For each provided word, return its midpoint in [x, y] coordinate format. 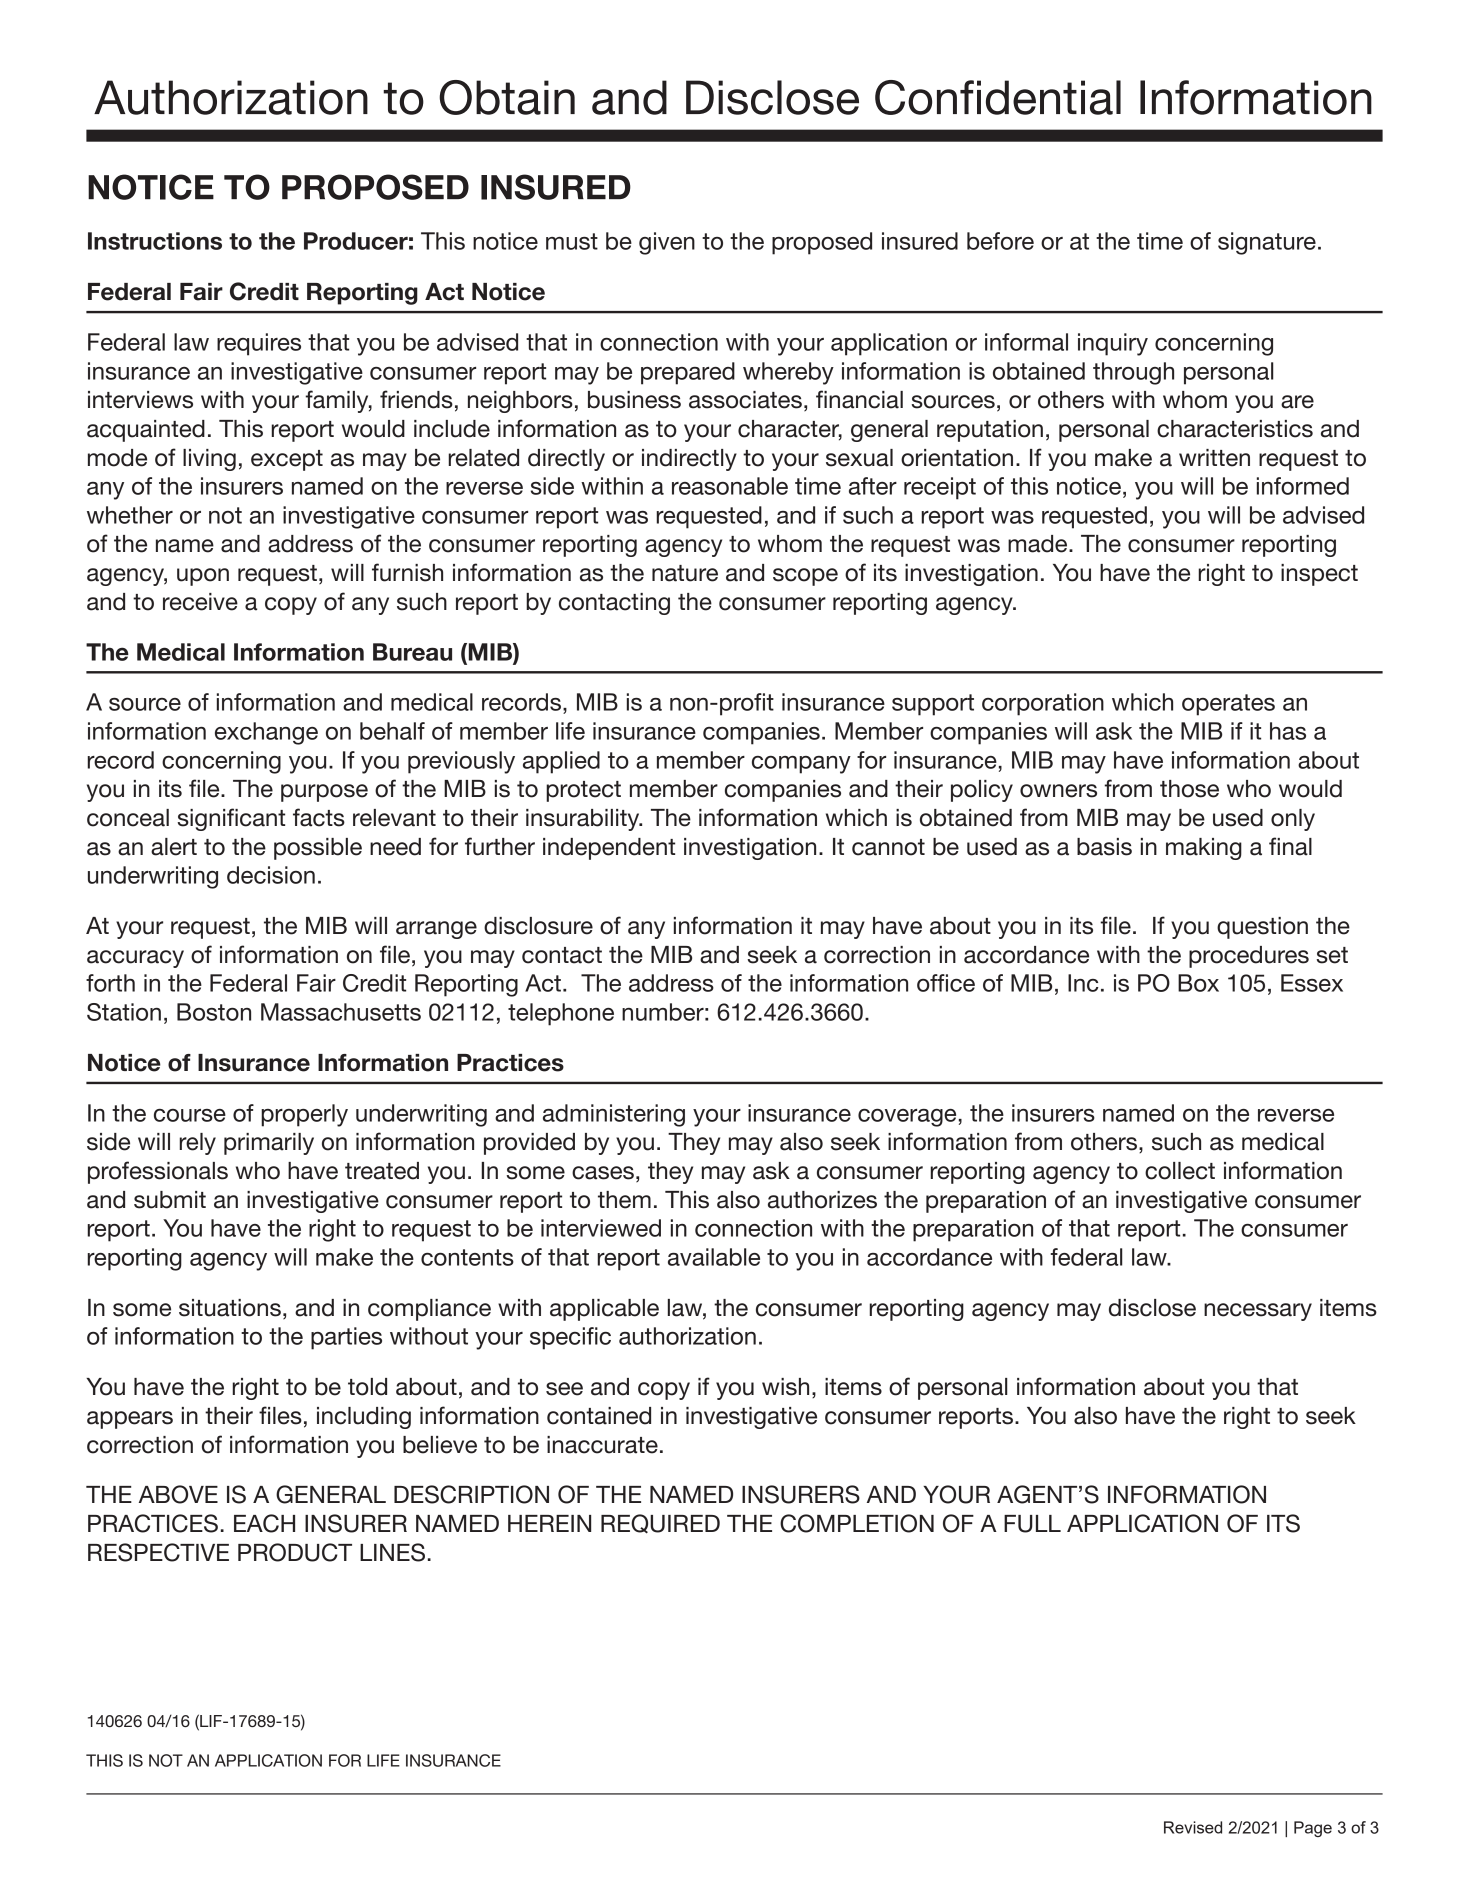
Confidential [998, 97]
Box [1198, 983]
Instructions [155, 241]
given [667, 243]
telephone [561, 1014]
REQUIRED [660, 1524]
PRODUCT [295, 1552]
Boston [214, 1012]
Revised [1193, 1827]
